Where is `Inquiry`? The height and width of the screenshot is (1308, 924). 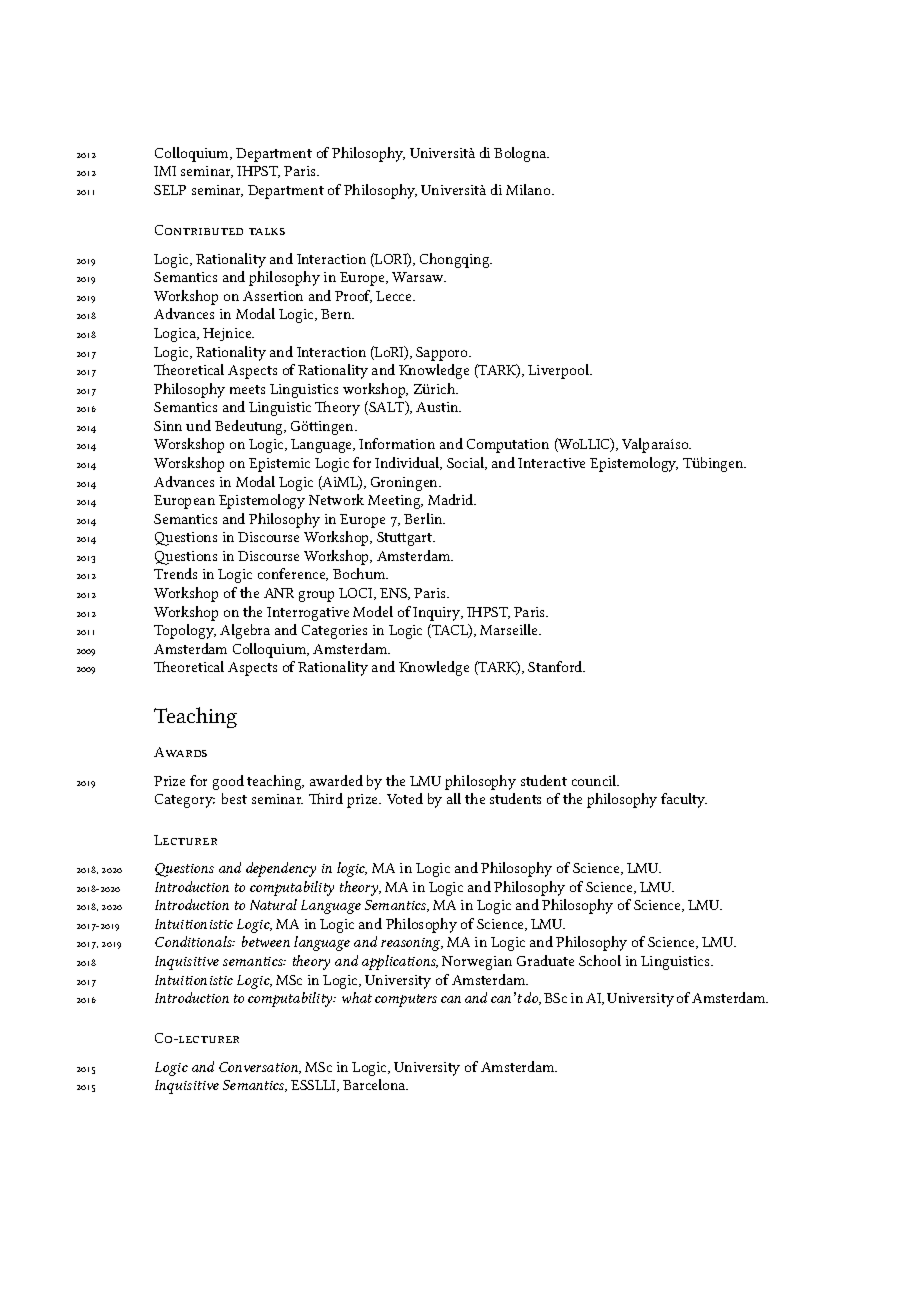
Inquiry is located at coordinates (438, 614).
